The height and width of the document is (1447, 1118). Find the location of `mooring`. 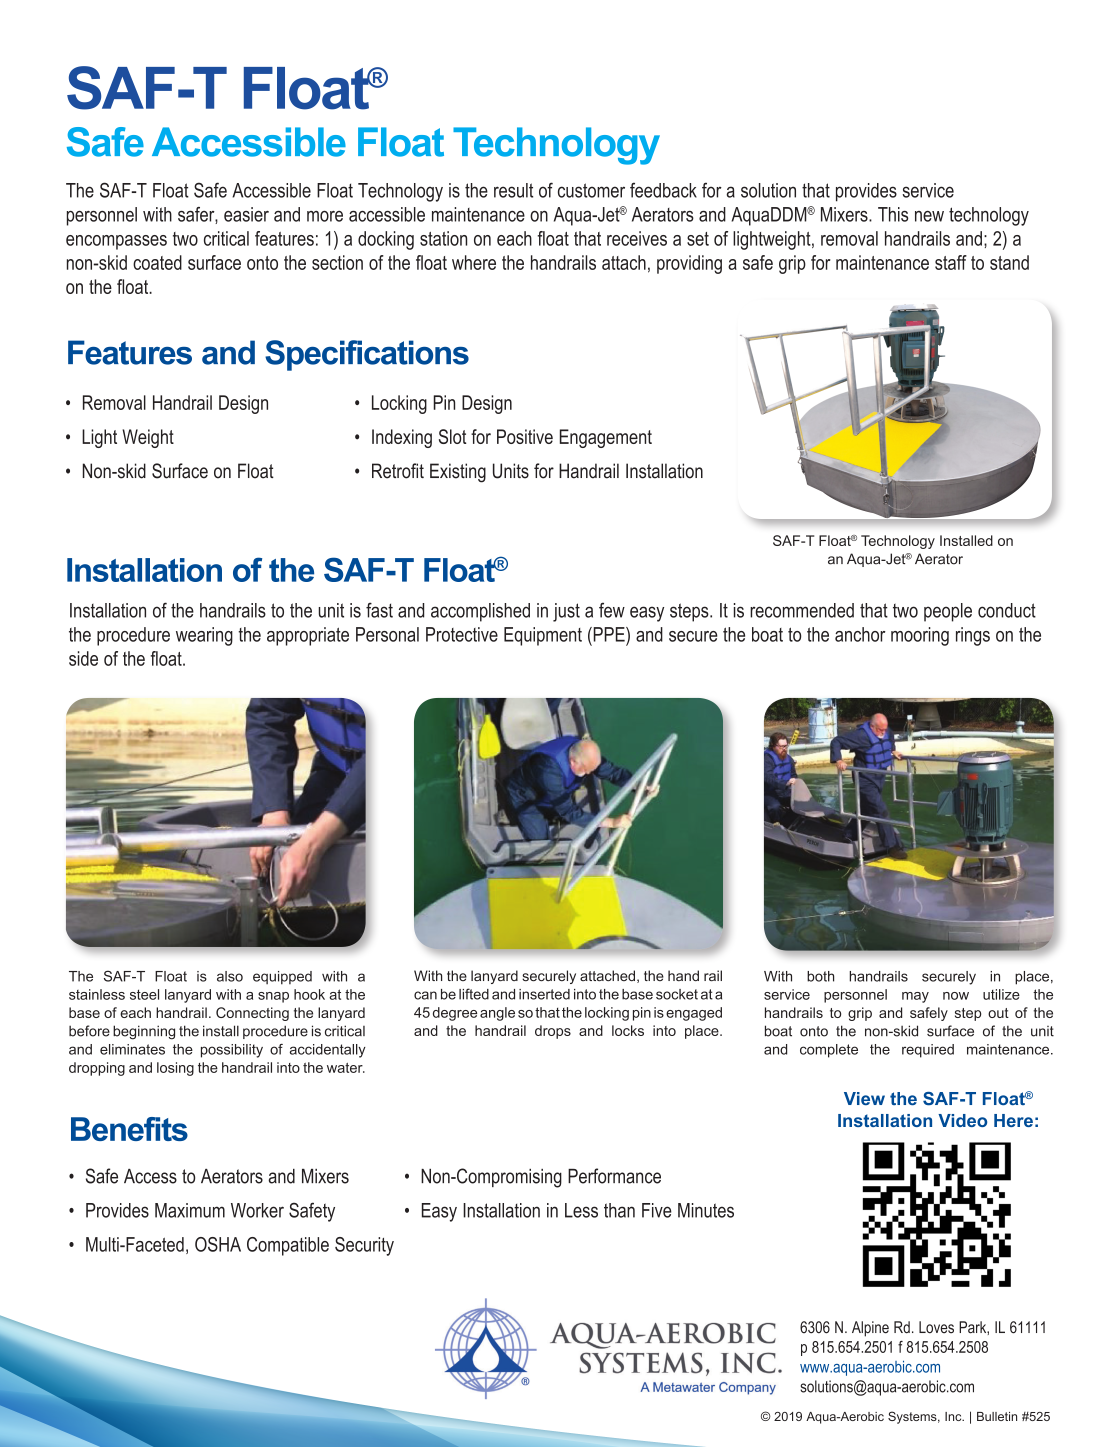

mooring is located at coordinates (920, 636).
